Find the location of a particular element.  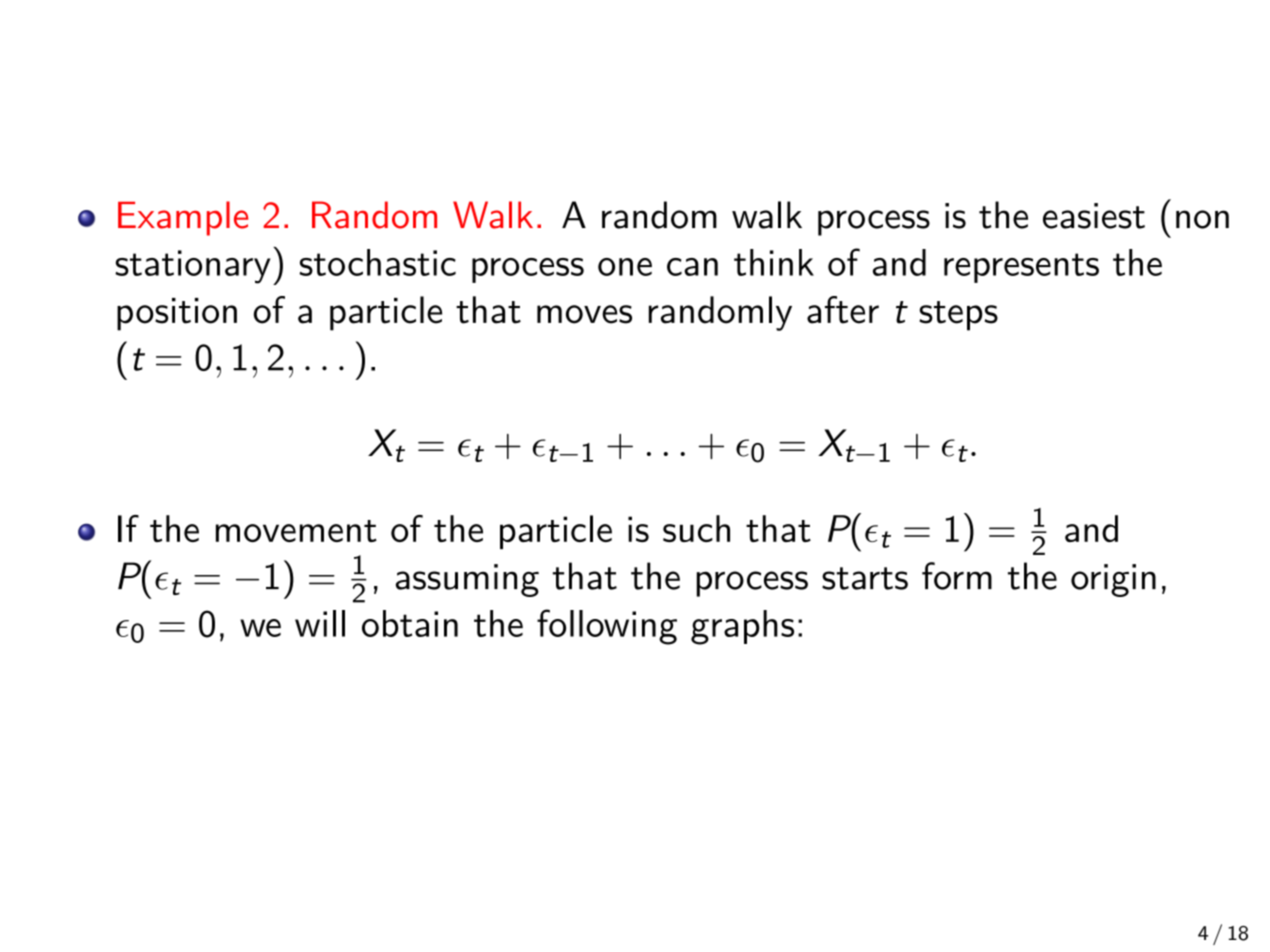

origin is located at coordinates (1113, 580).
